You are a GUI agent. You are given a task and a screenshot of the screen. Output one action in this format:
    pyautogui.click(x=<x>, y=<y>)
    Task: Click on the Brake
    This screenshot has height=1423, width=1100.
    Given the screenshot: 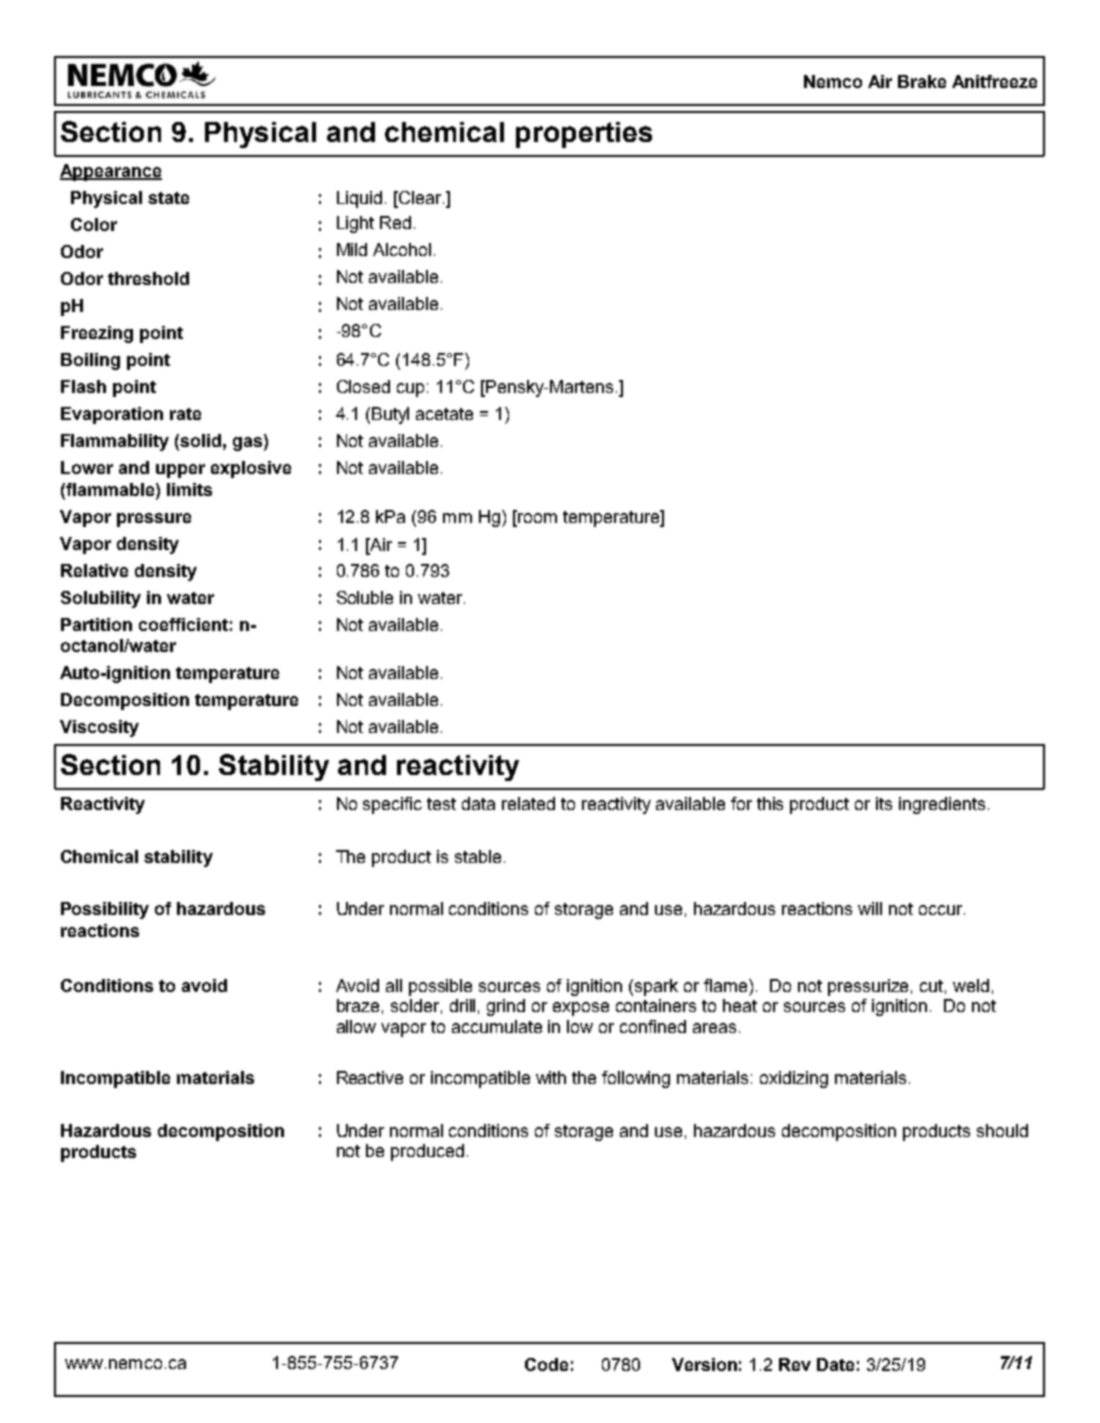 What is the action you would take?
    pyautogui.click(x=922, y=81)
